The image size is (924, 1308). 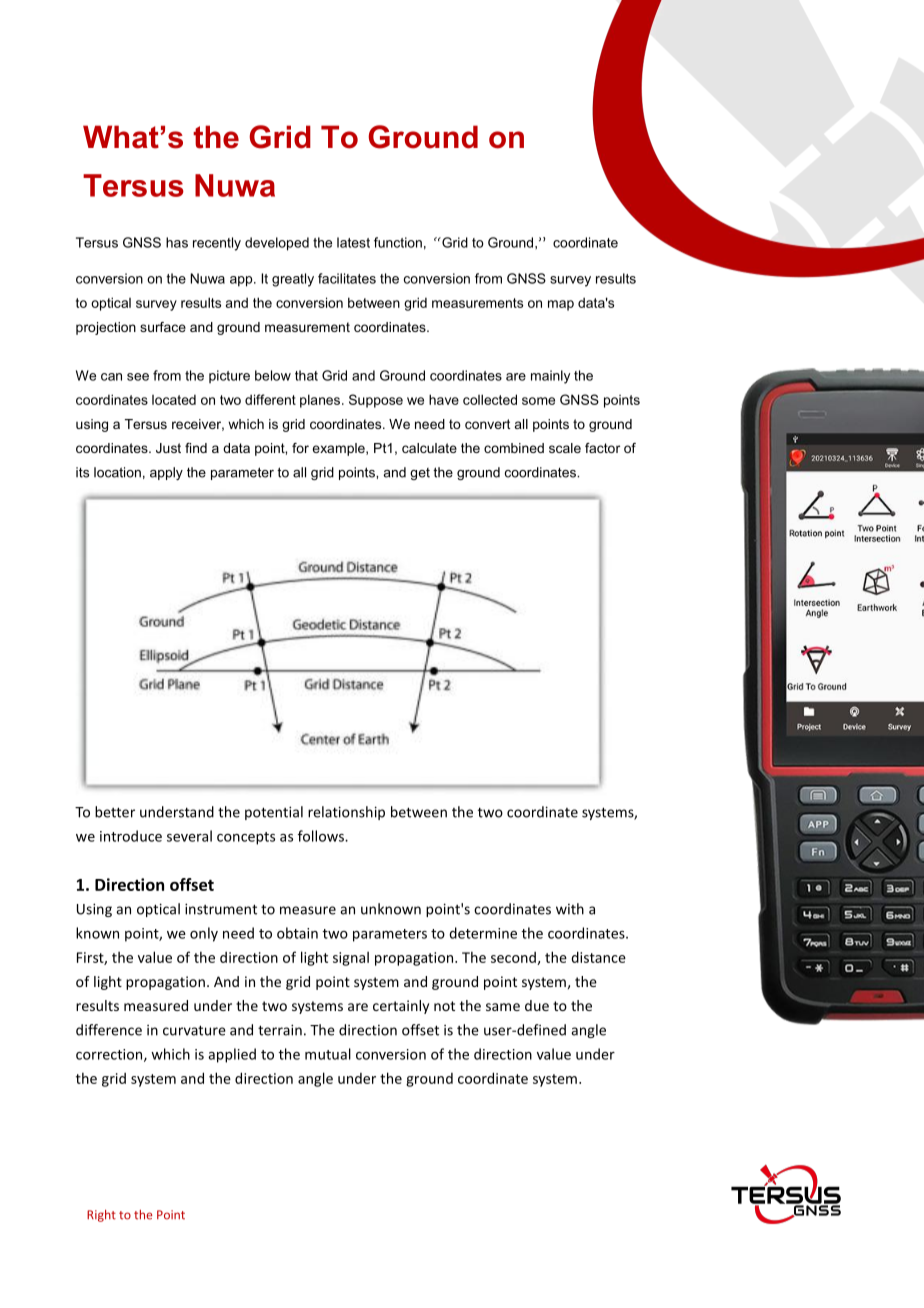 I want to click on only, so click(x=204, y=934).
